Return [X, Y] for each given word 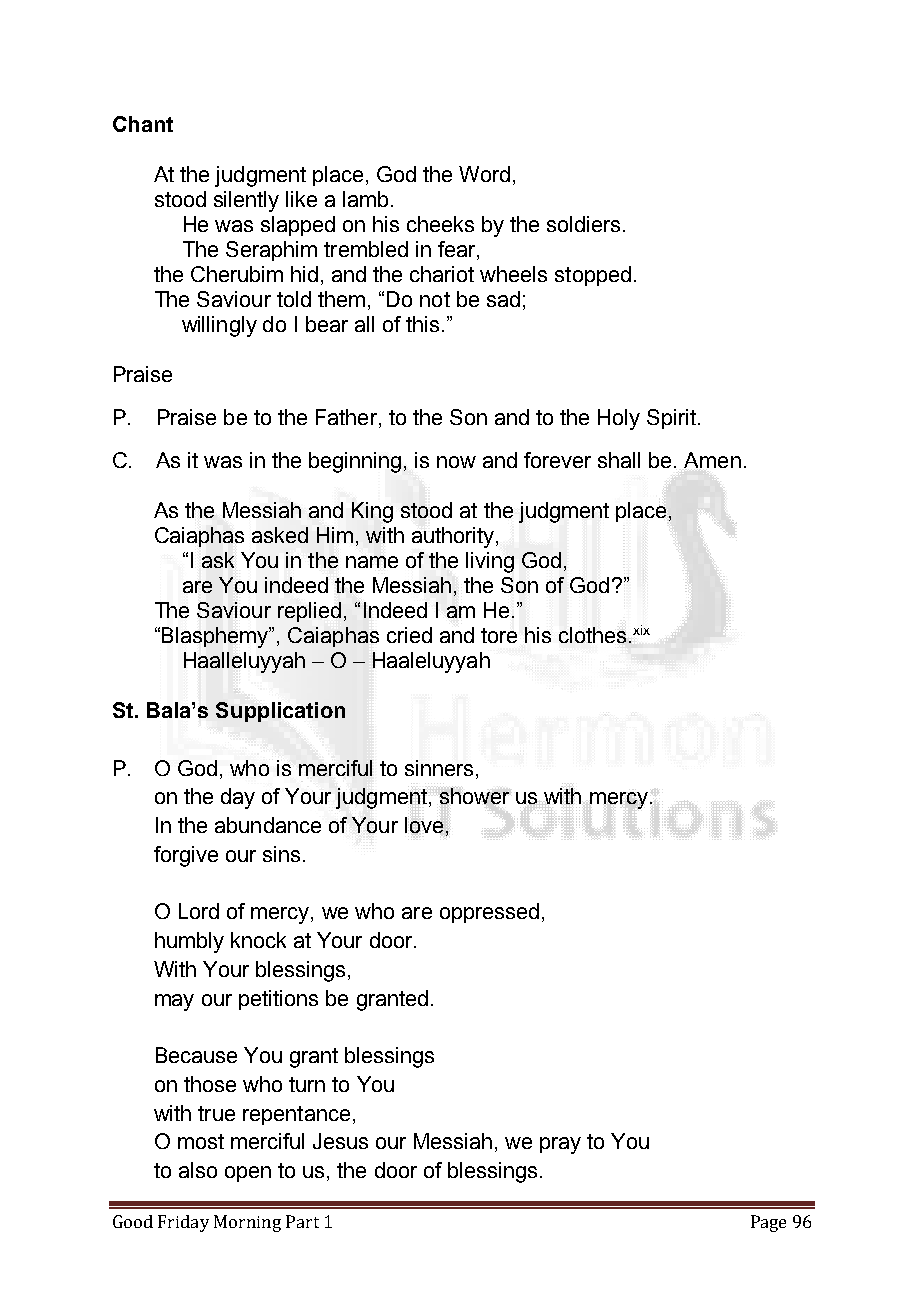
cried [409, 635]
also [198, 1170]
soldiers [583, 224]
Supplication [280, 712]
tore [499, 635]
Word [484, 174]
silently [246, 201]
